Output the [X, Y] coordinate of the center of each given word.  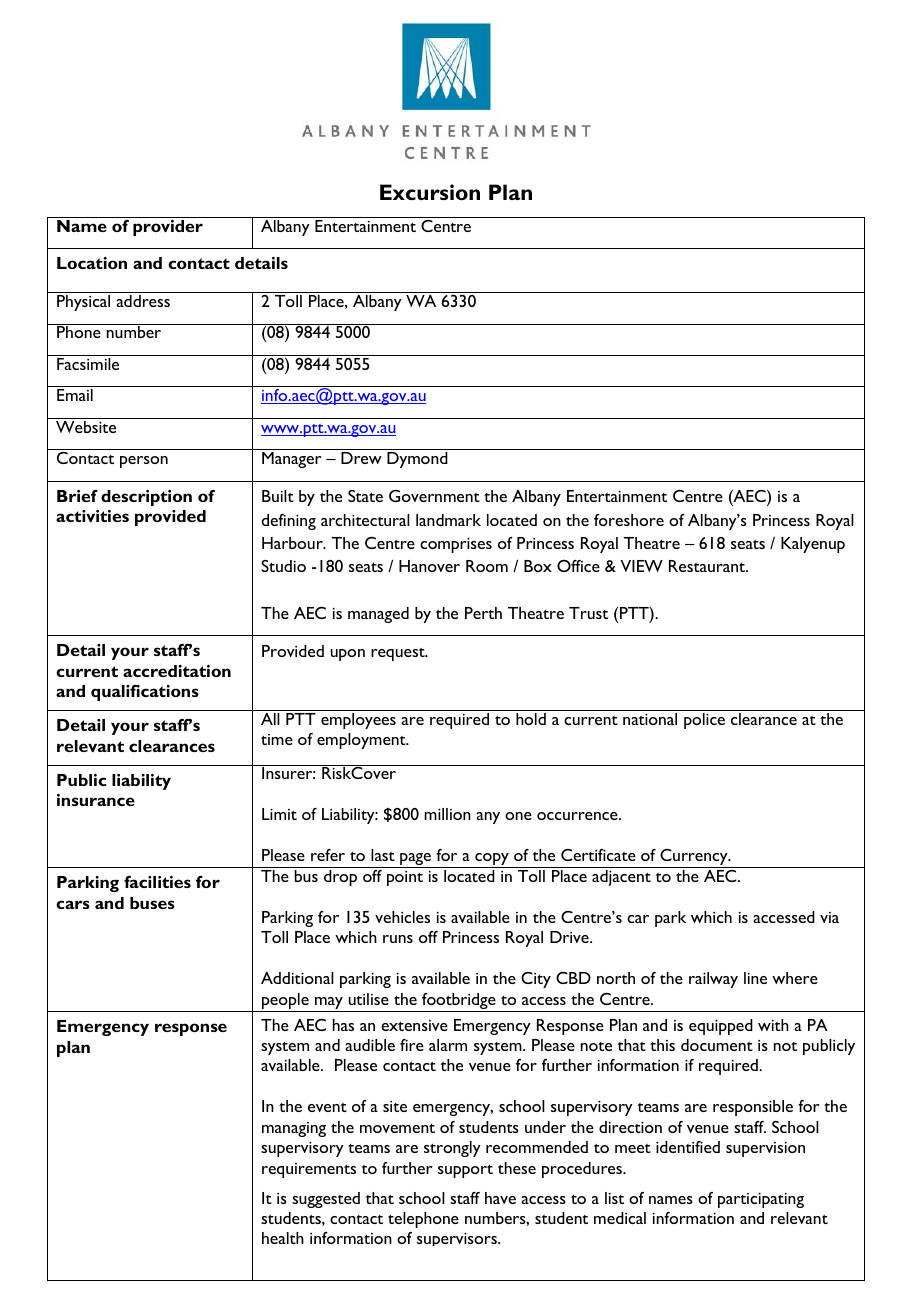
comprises [456, 545]
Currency [694, 858]
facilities [157, 882]
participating [761, 1200]
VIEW [641, 566]
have [500, 1198]
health [283, 1238]
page [416, 860]
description [146, 498]
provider [168, 226]
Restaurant [708, 566]
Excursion [430, 192]
